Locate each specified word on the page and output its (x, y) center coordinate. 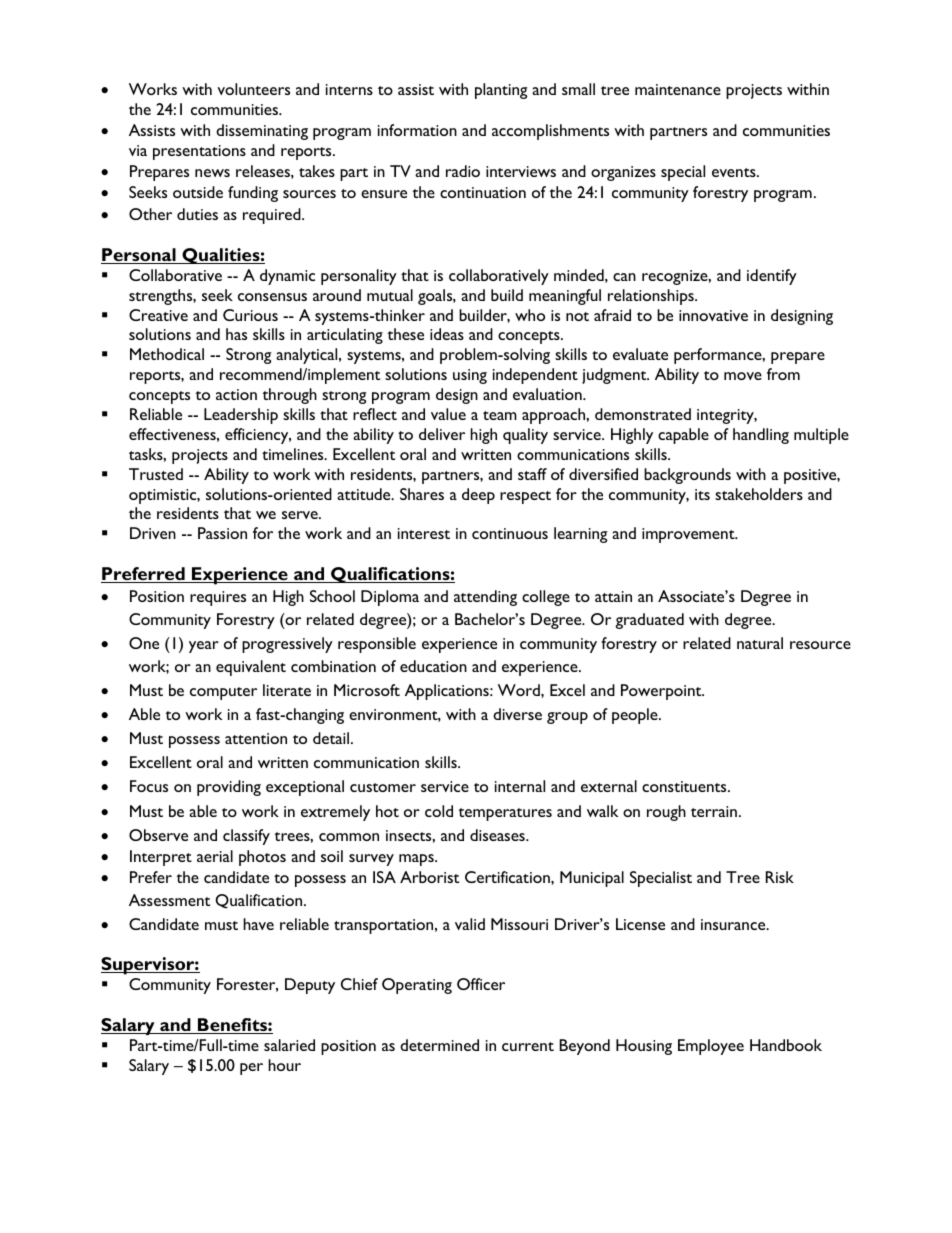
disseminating (262, 132)
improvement (689, 535)
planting (501, 91)
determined (439, 1045)
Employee (711, 1047)
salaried (289, 1045)
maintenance (678, 89)
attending (485, 598)
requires (218, 598)
